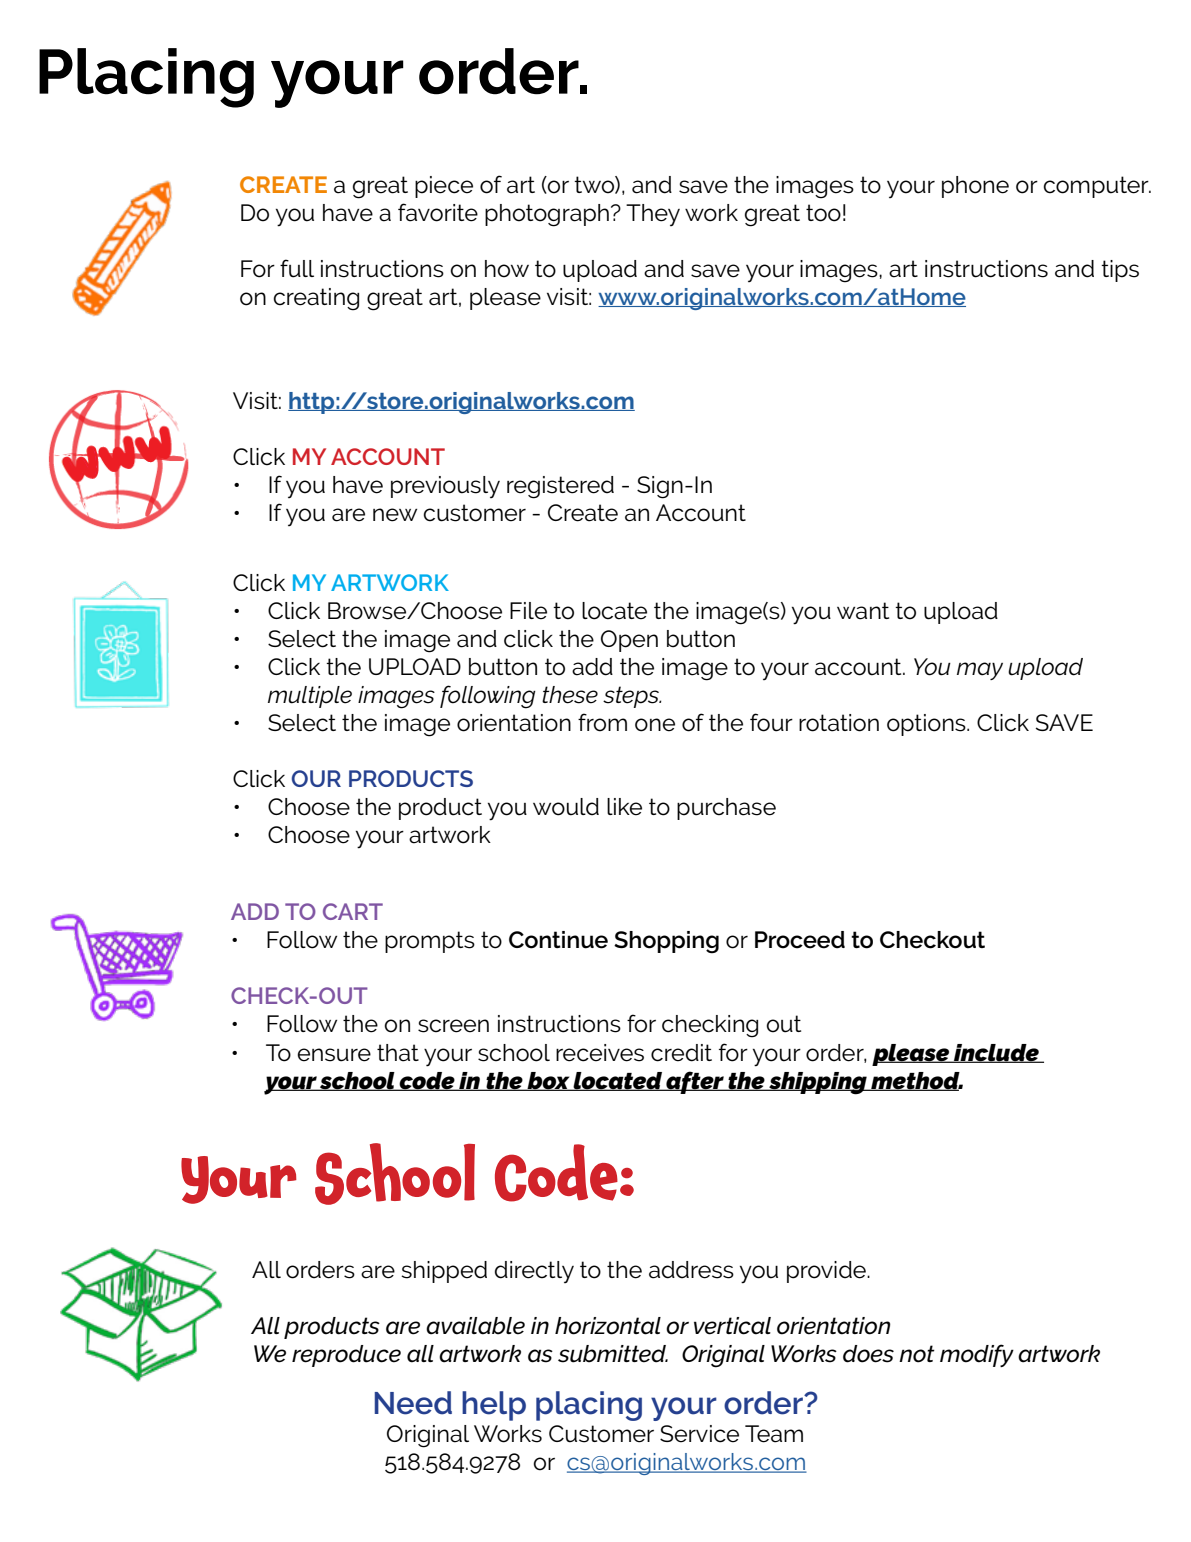 The image size is (1191, 1542). What do you see at coordinates (398, 1053) in the page?
I see `that` at bounding box center [398, 1053].
